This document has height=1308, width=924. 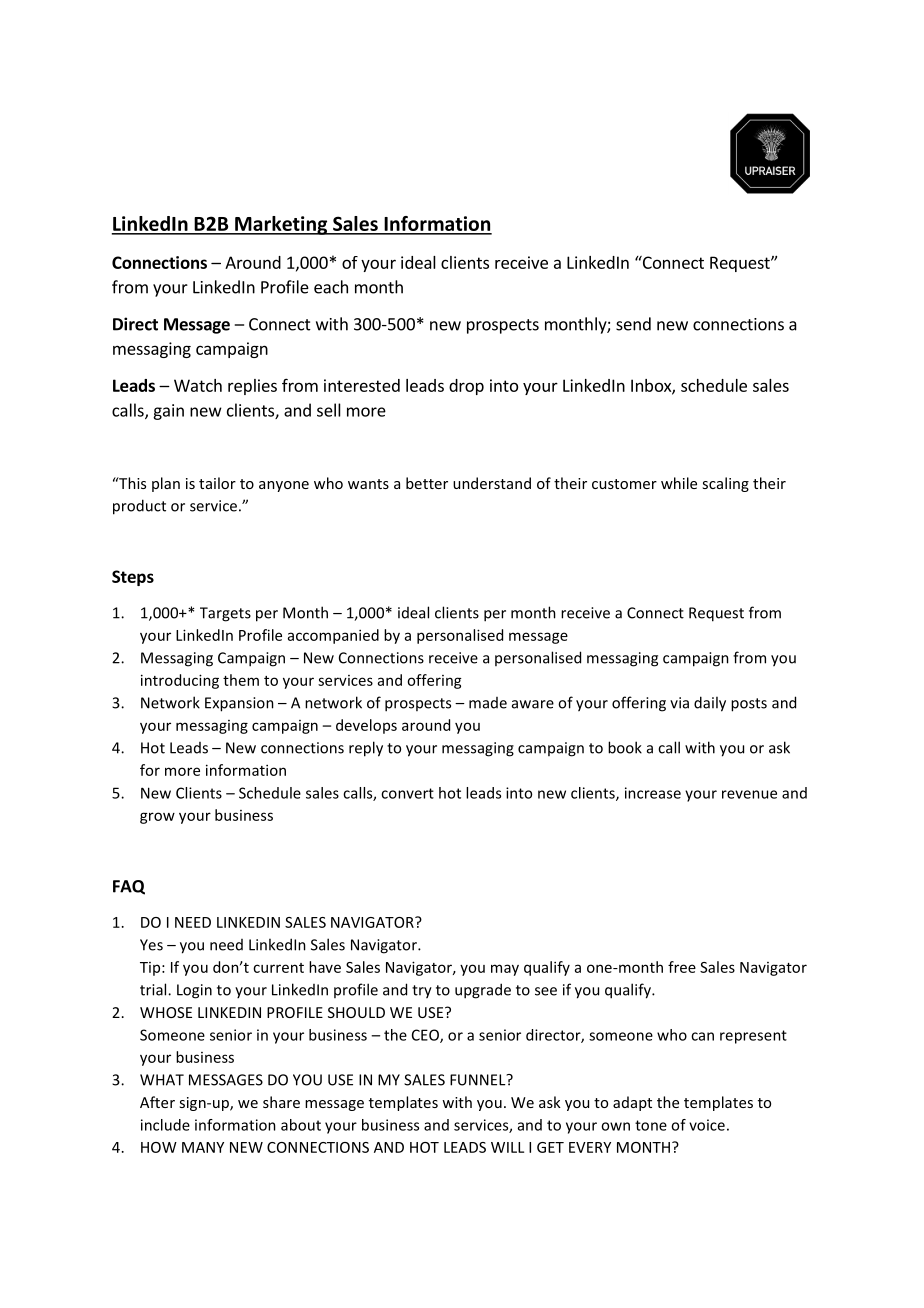 I want to click on FUNNEL, so click(x=479, y=1080).
